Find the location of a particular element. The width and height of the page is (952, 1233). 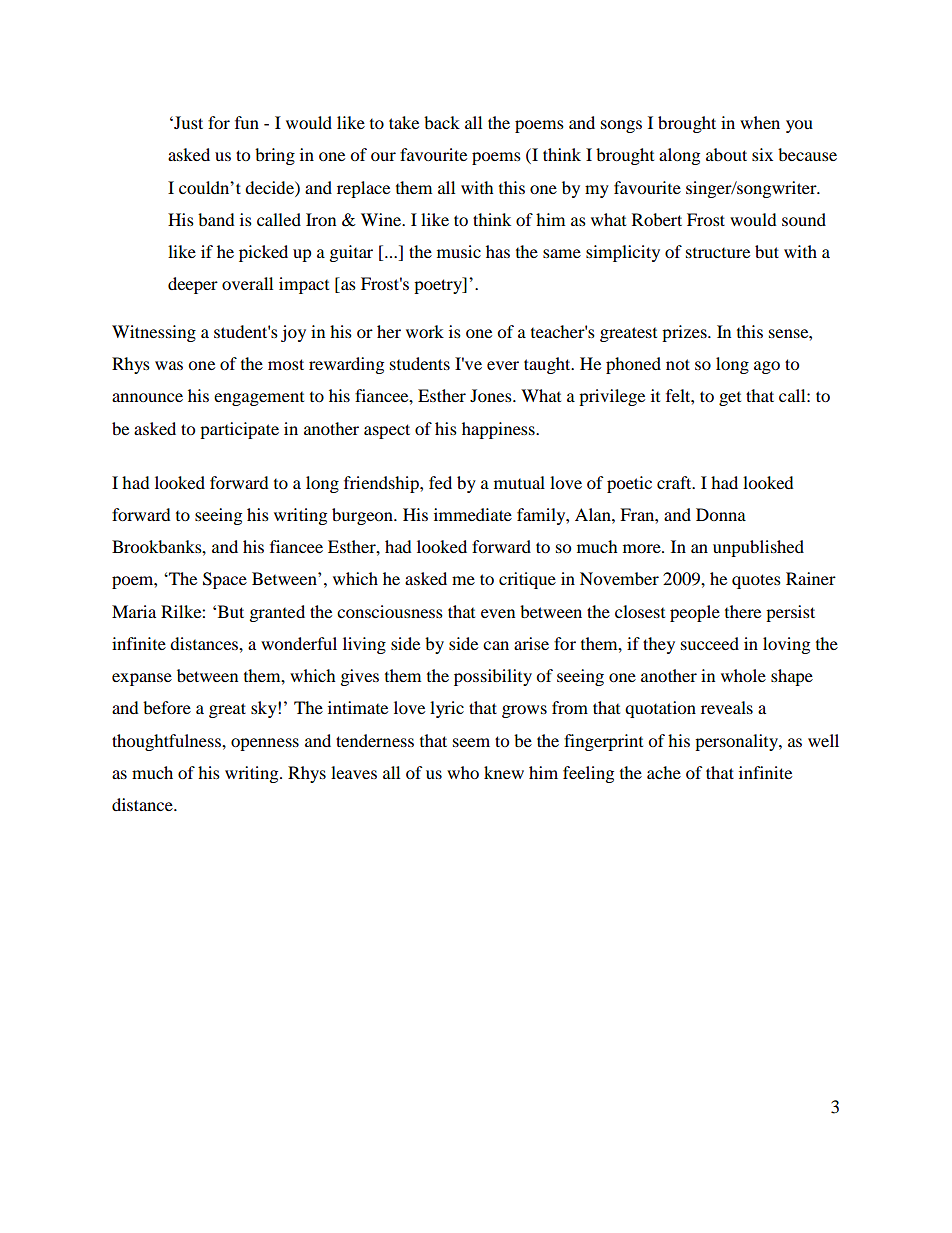

openness is located at coordinates (265, 744).
